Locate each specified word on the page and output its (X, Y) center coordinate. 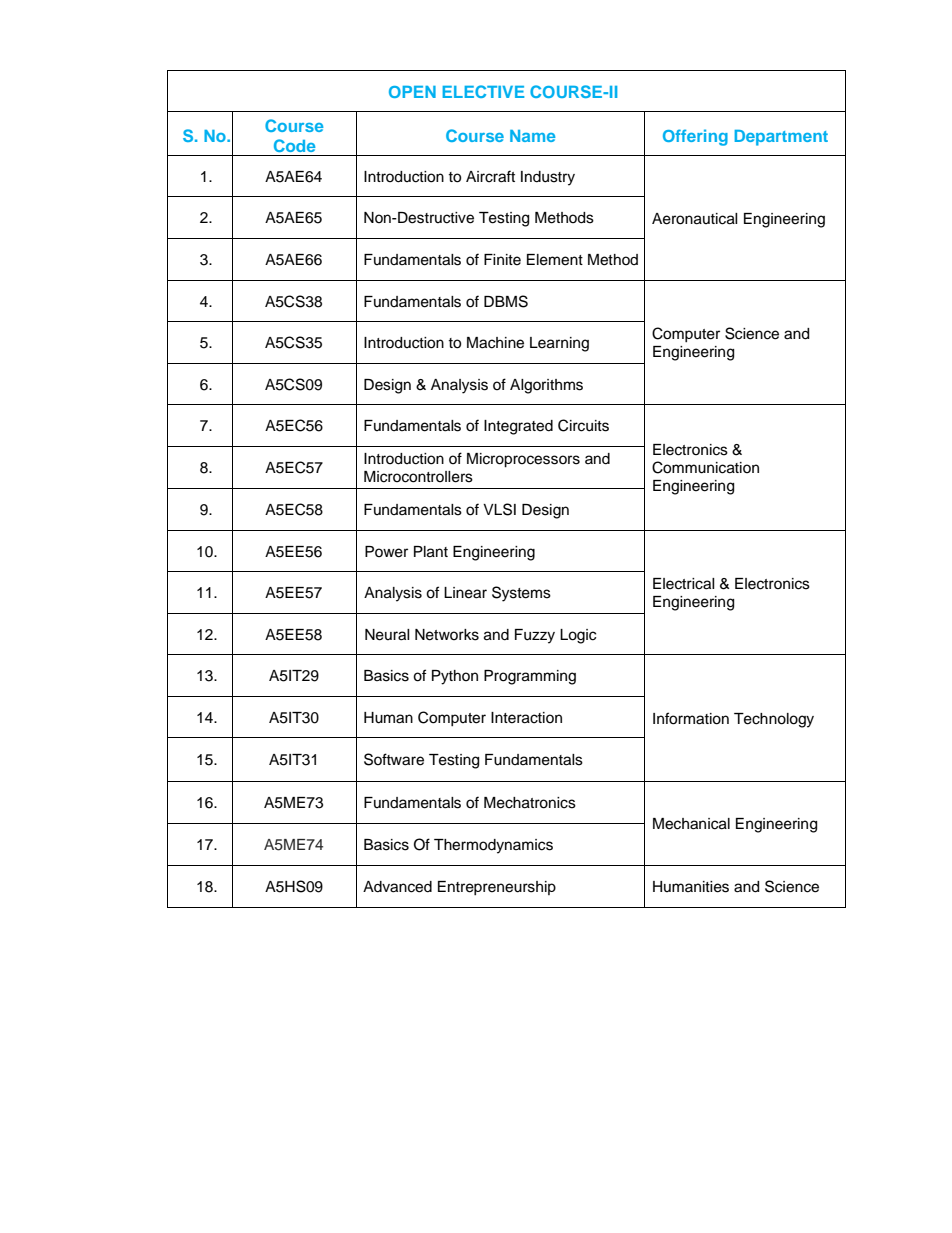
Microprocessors (523, 460)
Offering (695, 137)
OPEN (412, 92)
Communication (705, 467)
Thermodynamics (493, 846)
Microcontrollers (418, 477)
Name (532, 136)
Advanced (397, 887)
